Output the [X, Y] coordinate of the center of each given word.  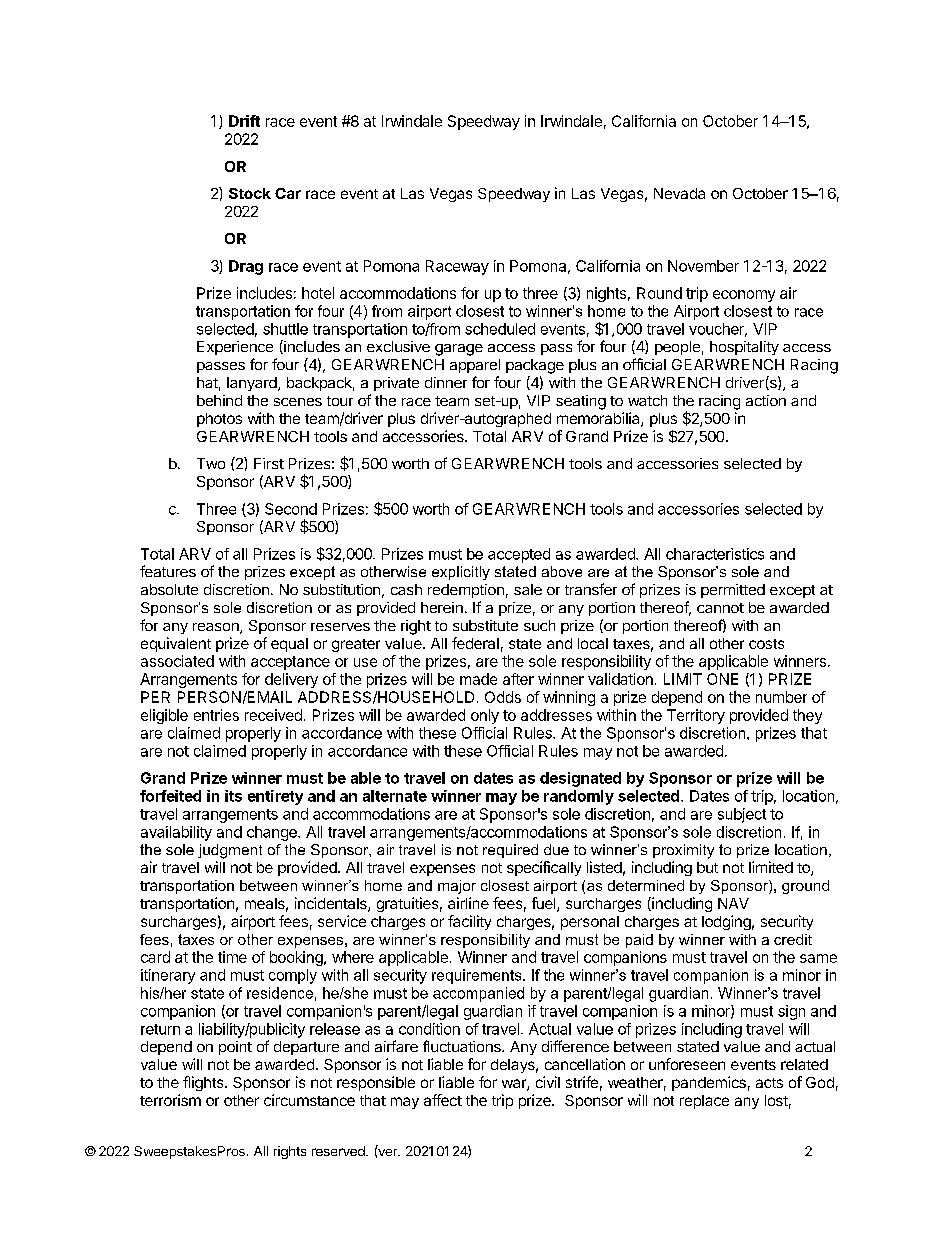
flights [204, 1083]
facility [469, 922]
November [703, 266]
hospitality [744, 348]
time [232, 957]
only [485, 716]
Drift [244, 121]
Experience [235, 348]
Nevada [679, 193]
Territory [696, 716]
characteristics [715, 554]
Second [291, 509]
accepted [519, 555]
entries [216, 715]
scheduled [500, 329]
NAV [733, 903]
